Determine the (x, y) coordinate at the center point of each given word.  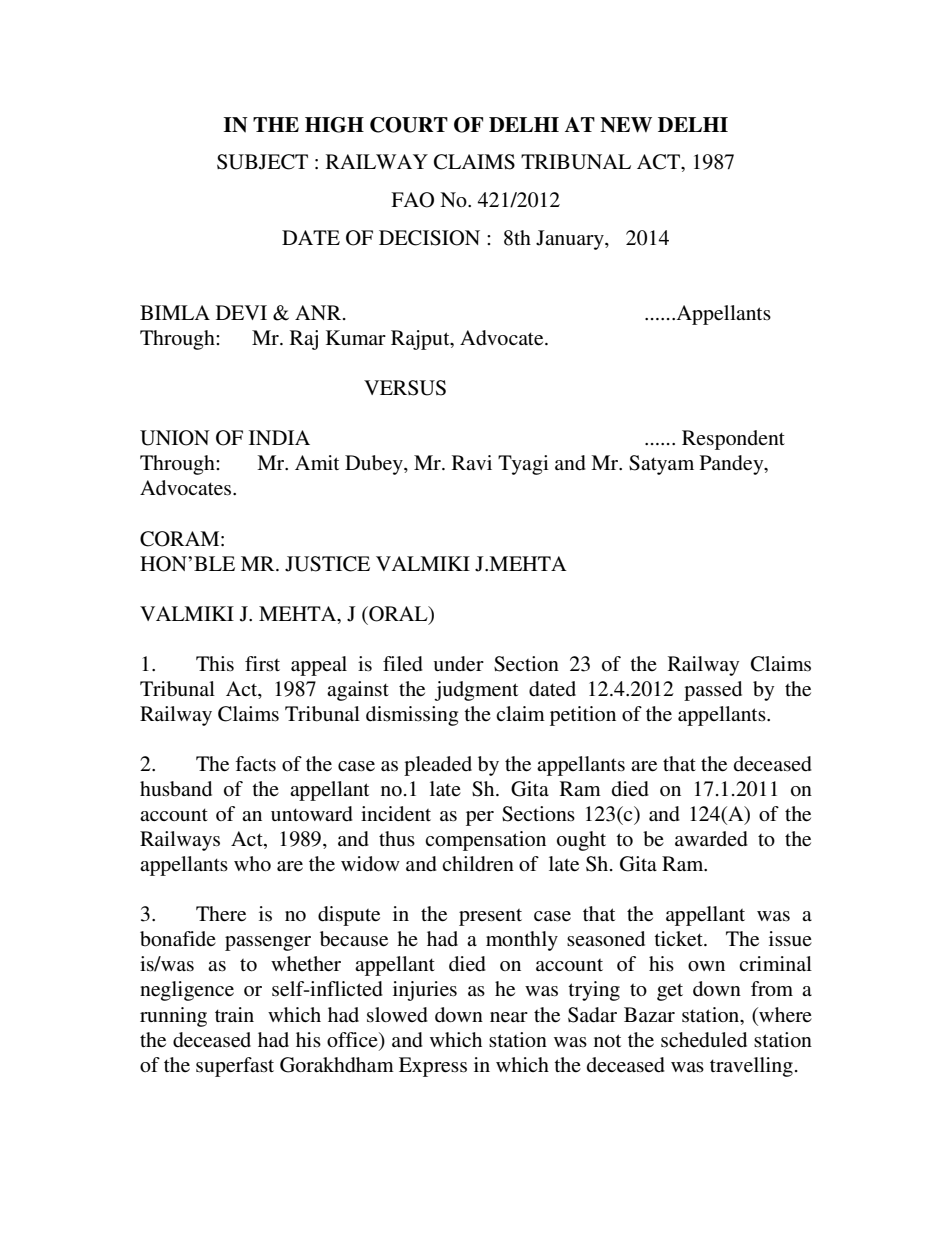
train (234, 1014)
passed (713, 691)
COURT (409, 125)
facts (255, 764)
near (509, 1017)
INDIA (279, 437)
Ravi (472, 462)
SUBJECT (262, 162)
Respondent (733, 440)
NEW (626, 125)
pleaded (438, 766)
